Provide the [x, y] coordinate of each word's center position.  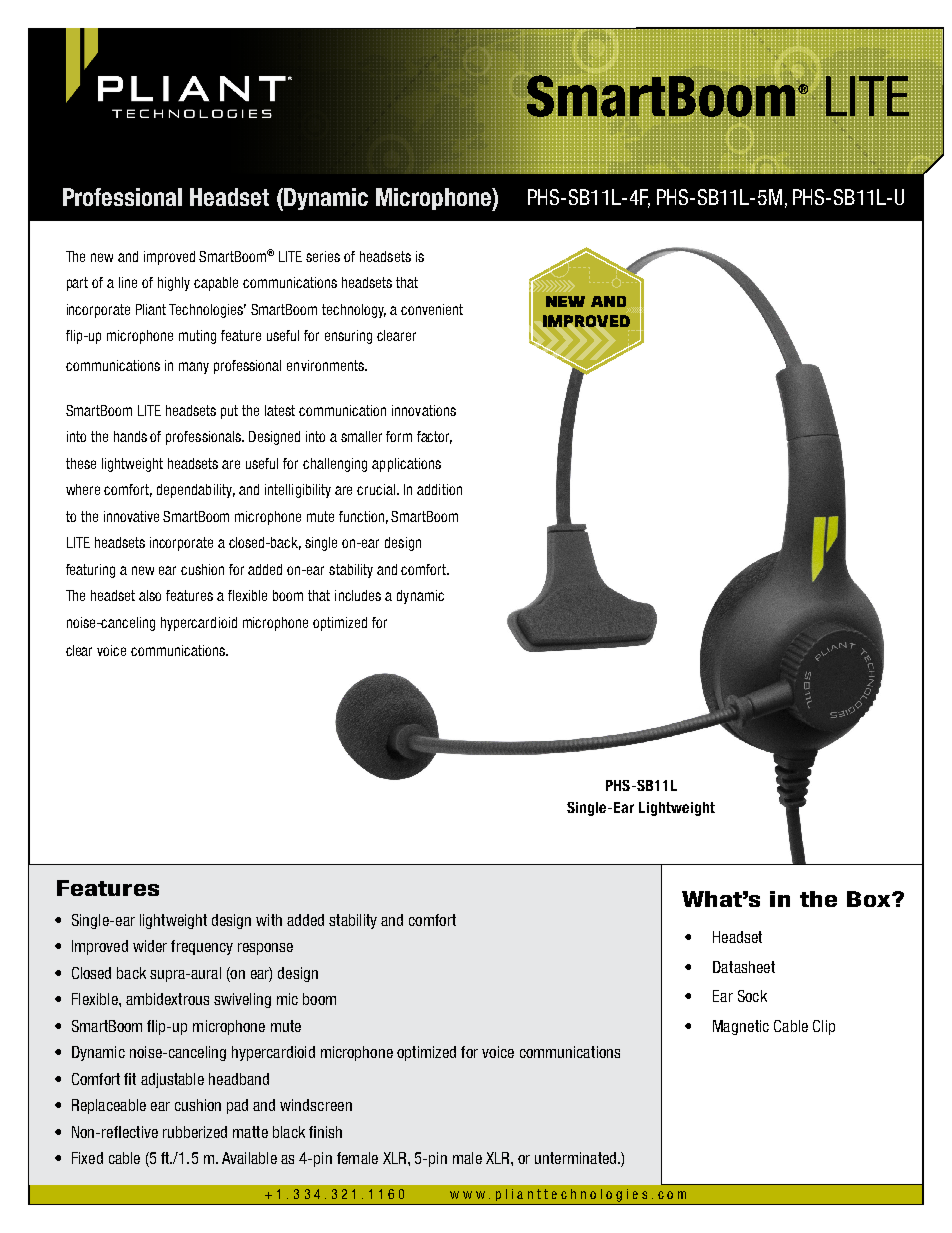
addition [439, 489]
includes [358, 595]
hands [130, 436]
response [265, 949]
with [269, 920]
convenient [432, 309]
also [150, 595]
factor [434, 437]
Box [870, 899]
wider [150, 946]
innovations [424, 410]
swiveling [242, 1000]
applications [406, 465]
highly [174, 284]
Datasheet [744, 967]
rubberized [195, 1132]
